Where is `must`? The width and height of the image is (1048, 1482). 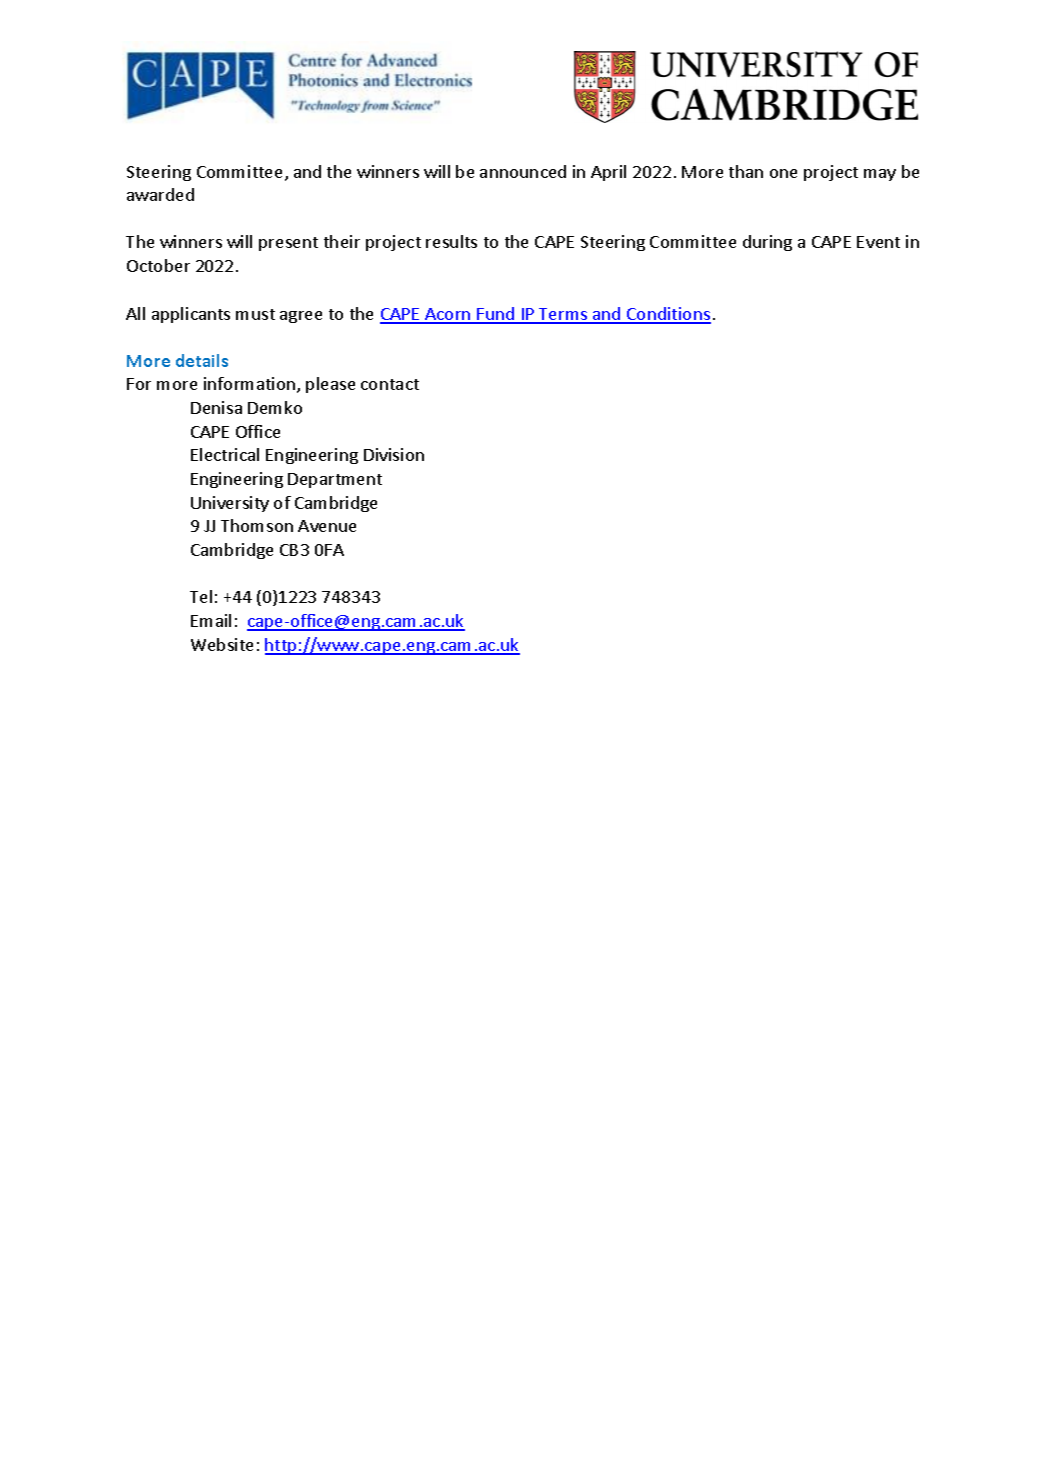 must is located at coordinates (255, 314).
